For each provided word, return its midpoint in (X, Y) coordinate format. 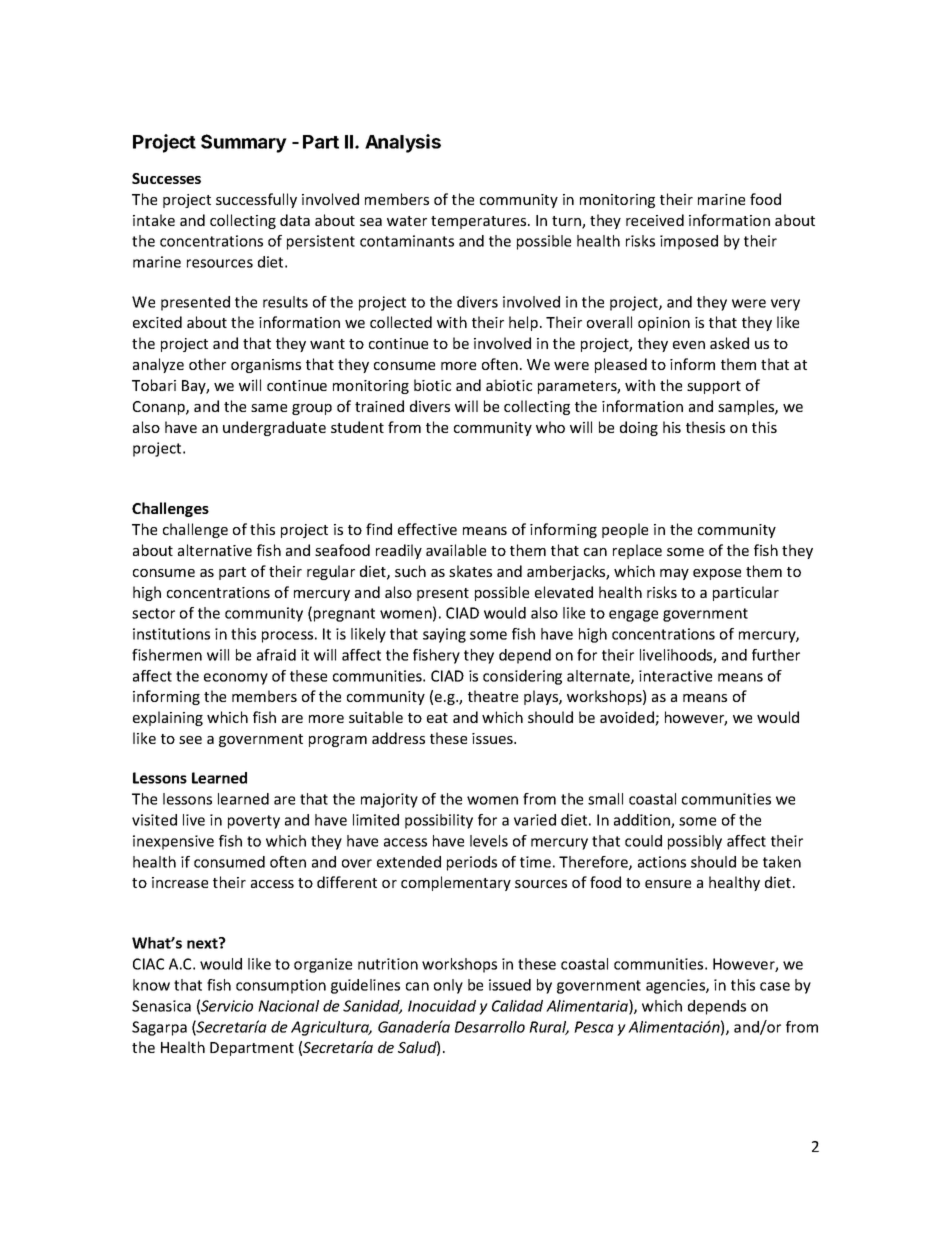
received (655, 220)
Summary (244, 143)
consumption (281, 986)
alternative (215, 550)
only (448, 986)
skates (470, 571)
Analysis (403, 143)
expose (717, 574)
